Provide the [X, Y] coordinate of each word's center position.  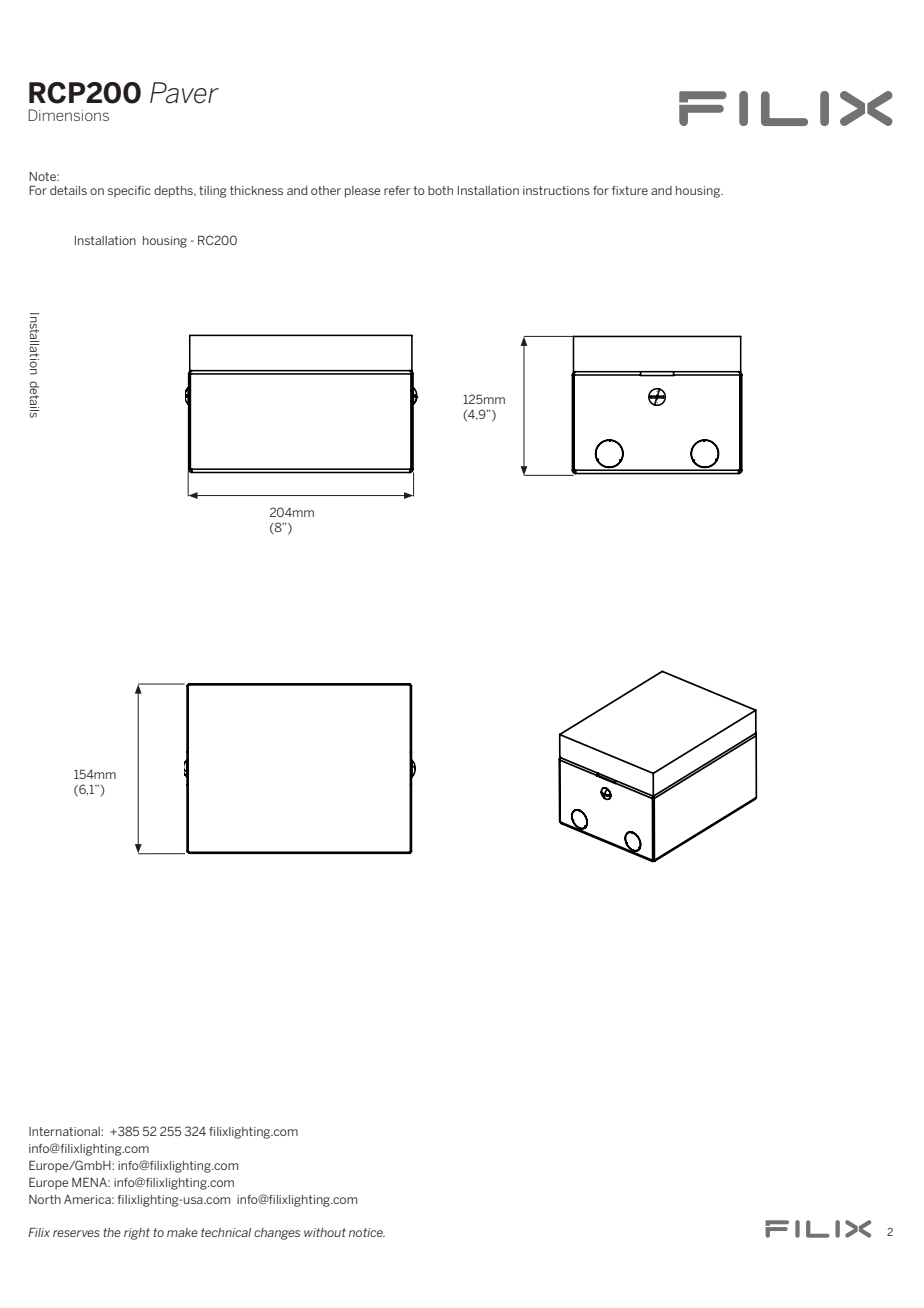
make [182, 1232]
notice [367, 1232]
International [65, 1131]
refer [397, 190]
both [440, 190]
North [45, 1199]
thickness [256, 190]
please [362, 192]
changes [277, 1234]
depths [174, 192]
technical [226, 1232]
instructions [556, 190]
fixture [630, 190]
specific [129, 192]
